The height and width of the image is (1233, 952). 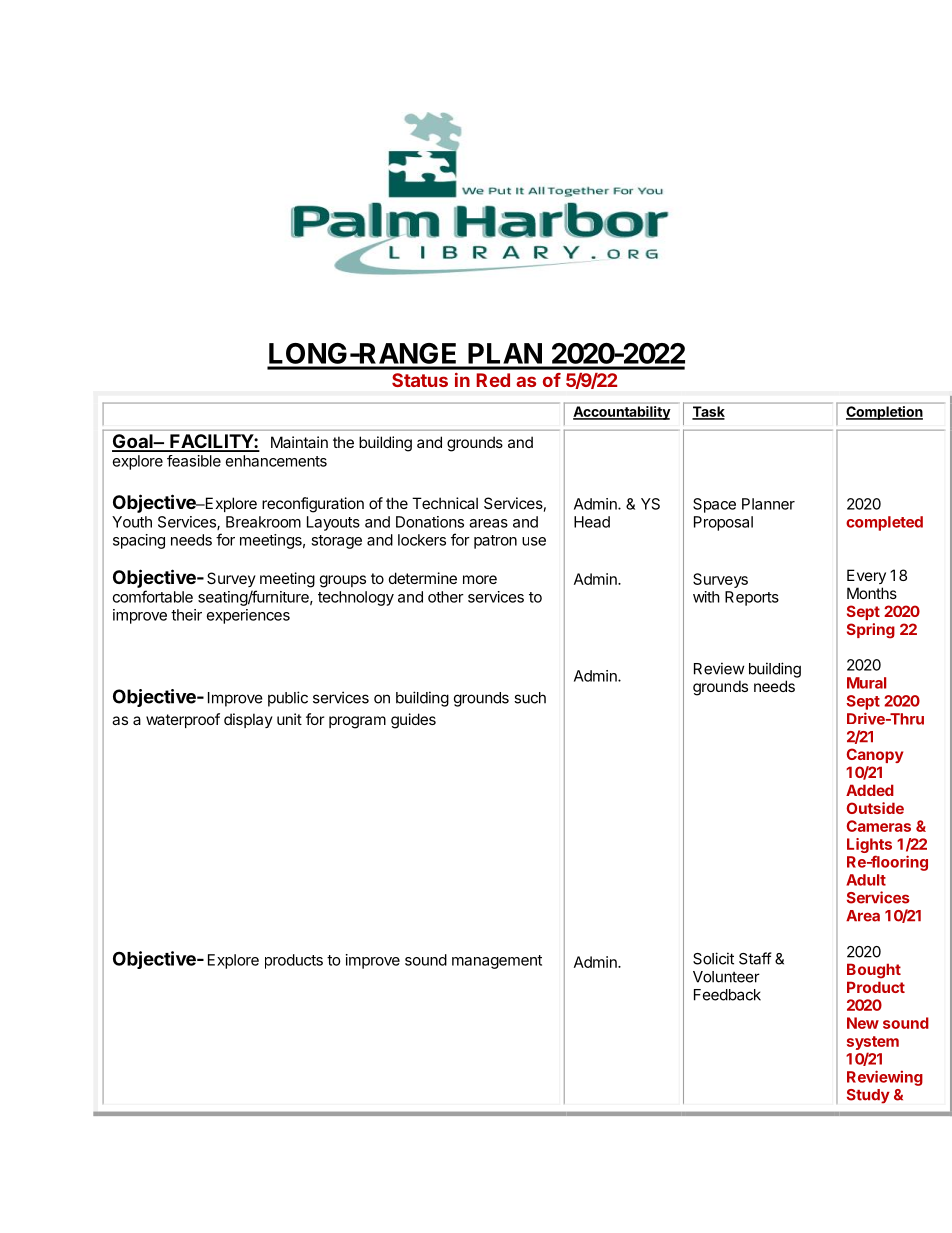 What do you see at coordinates (752, 598) in the image?
I see `Reports` at bounding box center [752, 598].
